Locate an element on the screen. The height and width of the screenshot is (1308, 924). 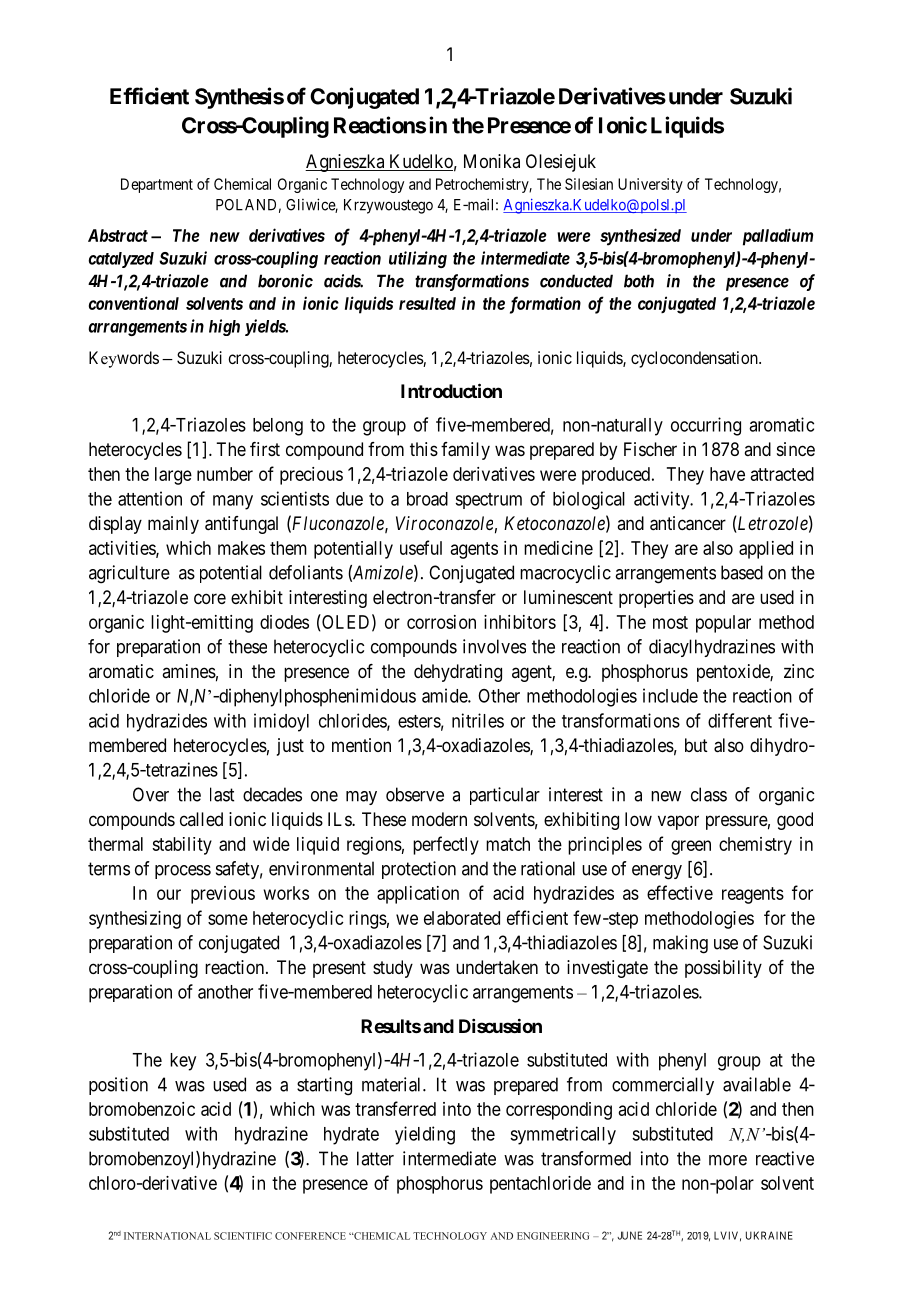
INTERNATIONAL is located at coordinates (167, 1236).
